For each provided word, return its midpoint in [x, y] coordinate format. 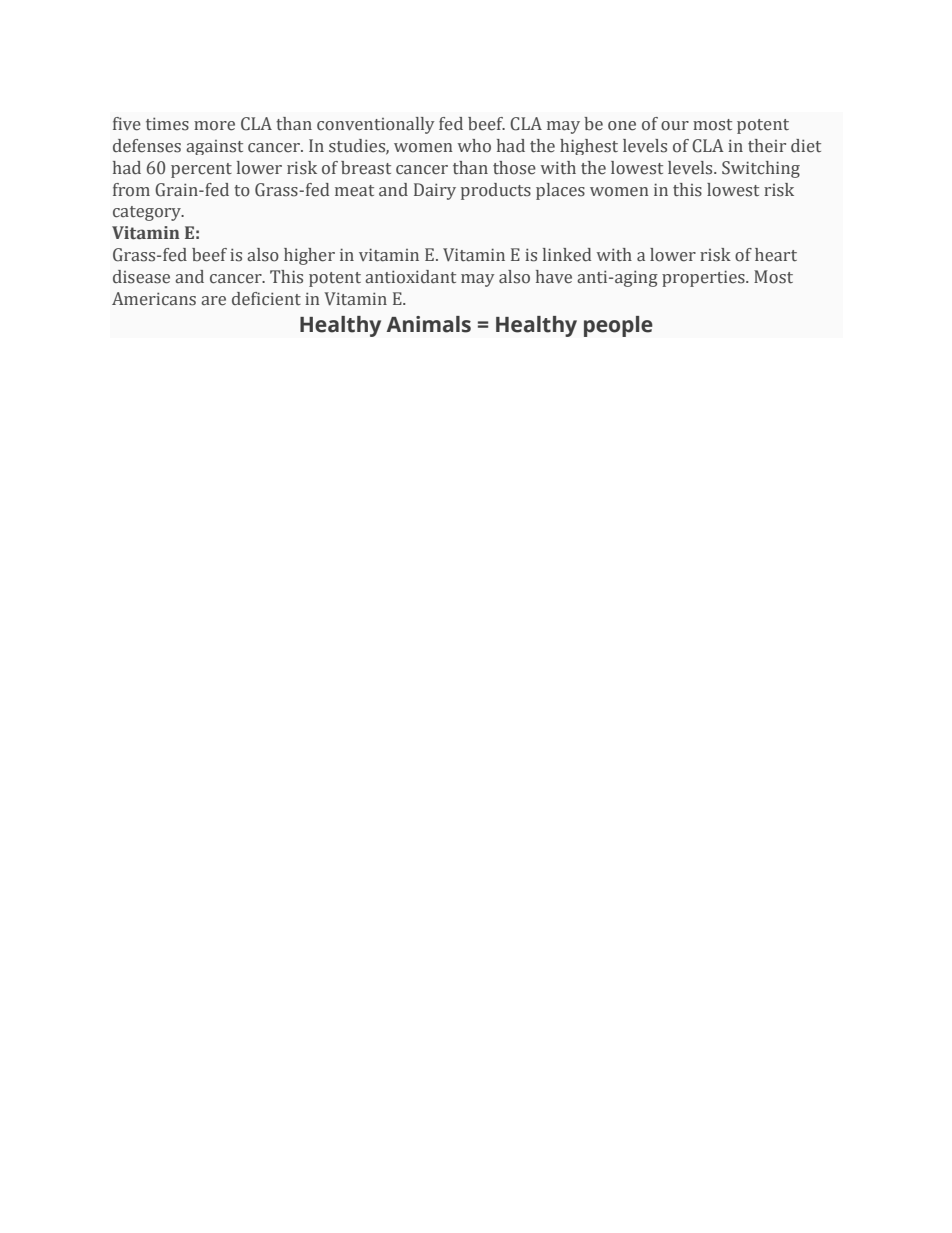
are [213, 301]
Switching [761, 169]
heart [776, 255]
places [560, 191]
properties [704, 278]
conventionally [376, 125]
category [148, 213]
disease [141, 277]
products [496, 191]
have [554, 277]
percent [201, 170]
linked [567, 255]
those [514, 168]
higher [309, 256]
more [214, 126]
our [675, 126]
